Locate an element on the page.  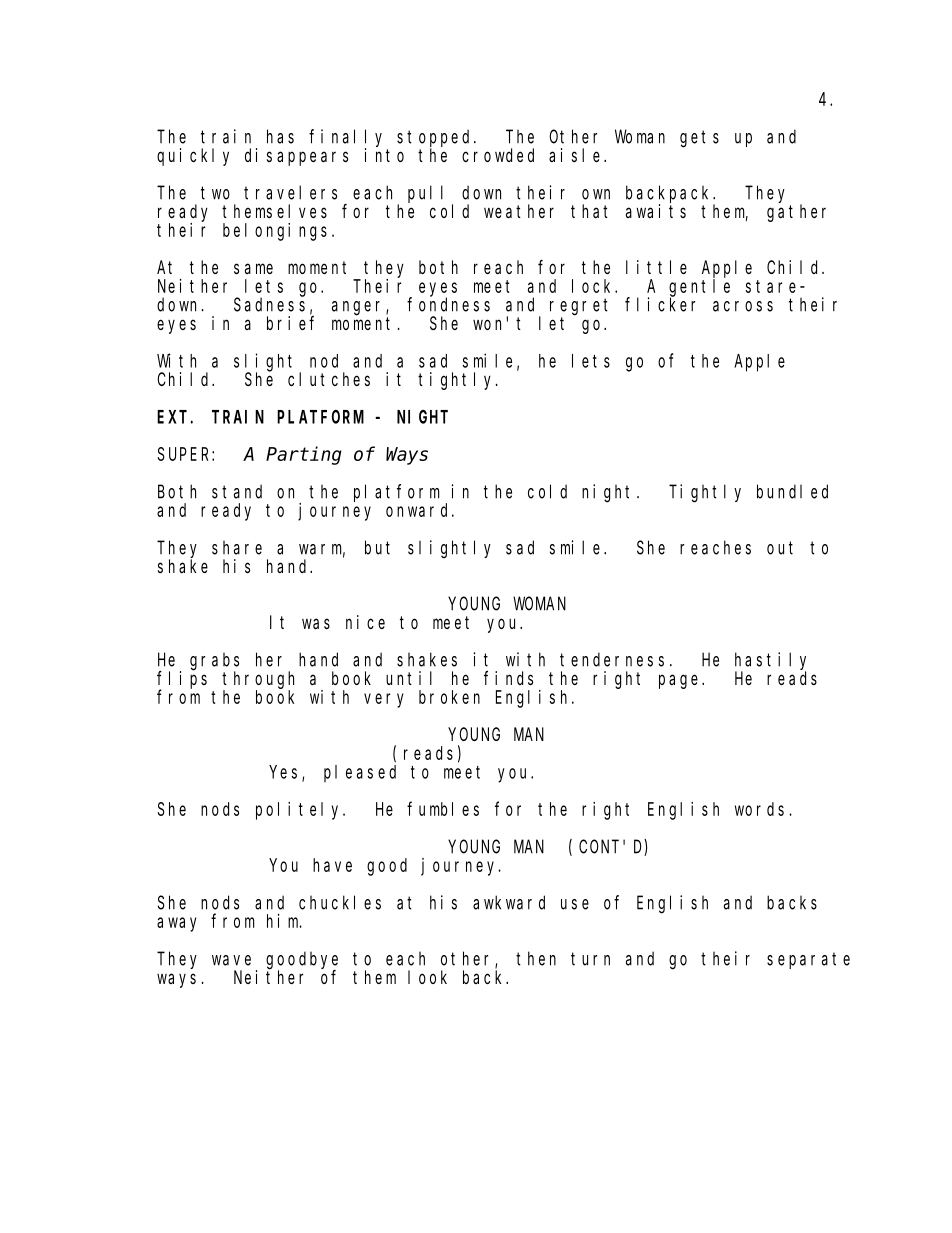
gets is located at coordinates (699, 139).
